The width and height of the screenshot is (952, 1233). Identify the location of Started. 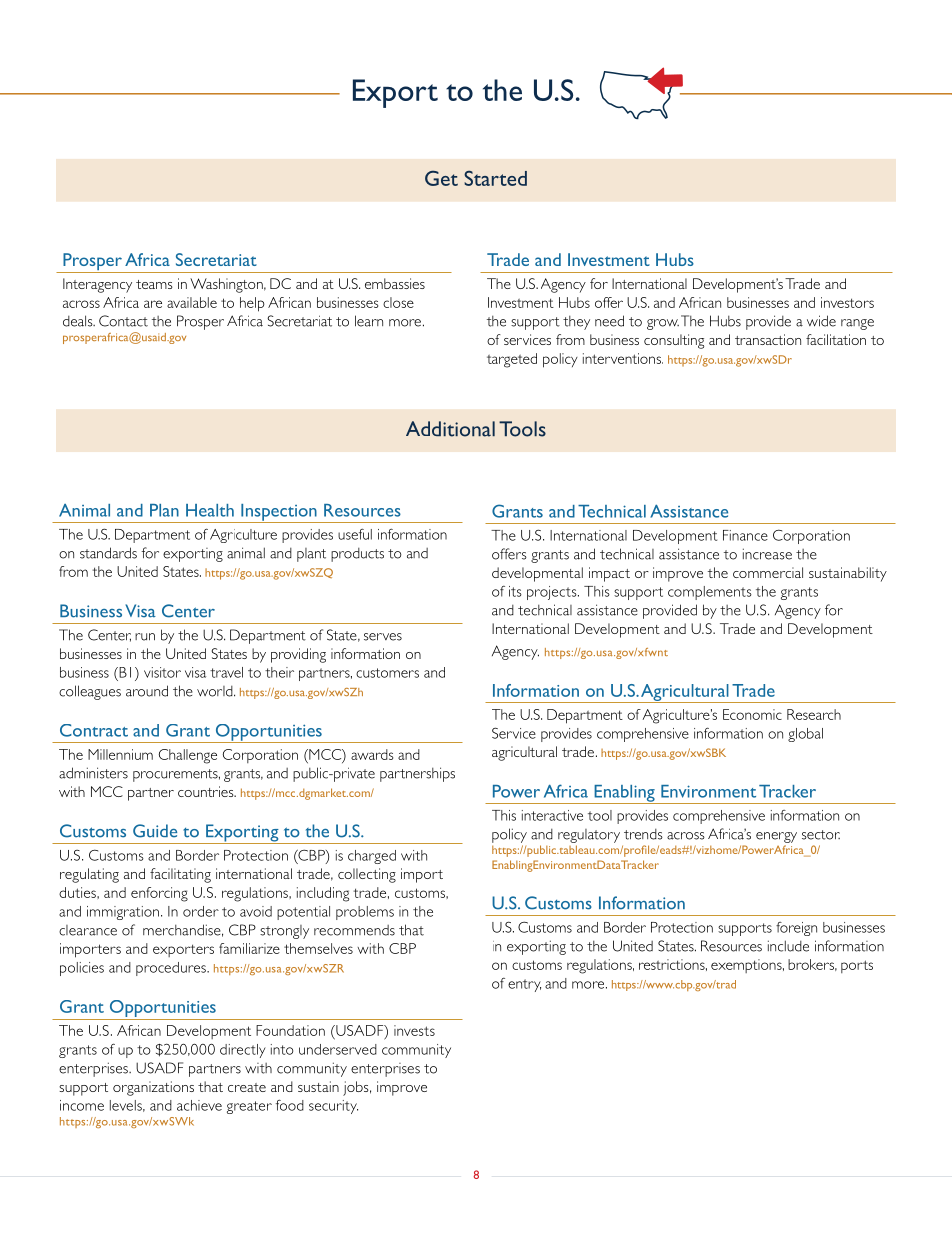
(495, 178).
